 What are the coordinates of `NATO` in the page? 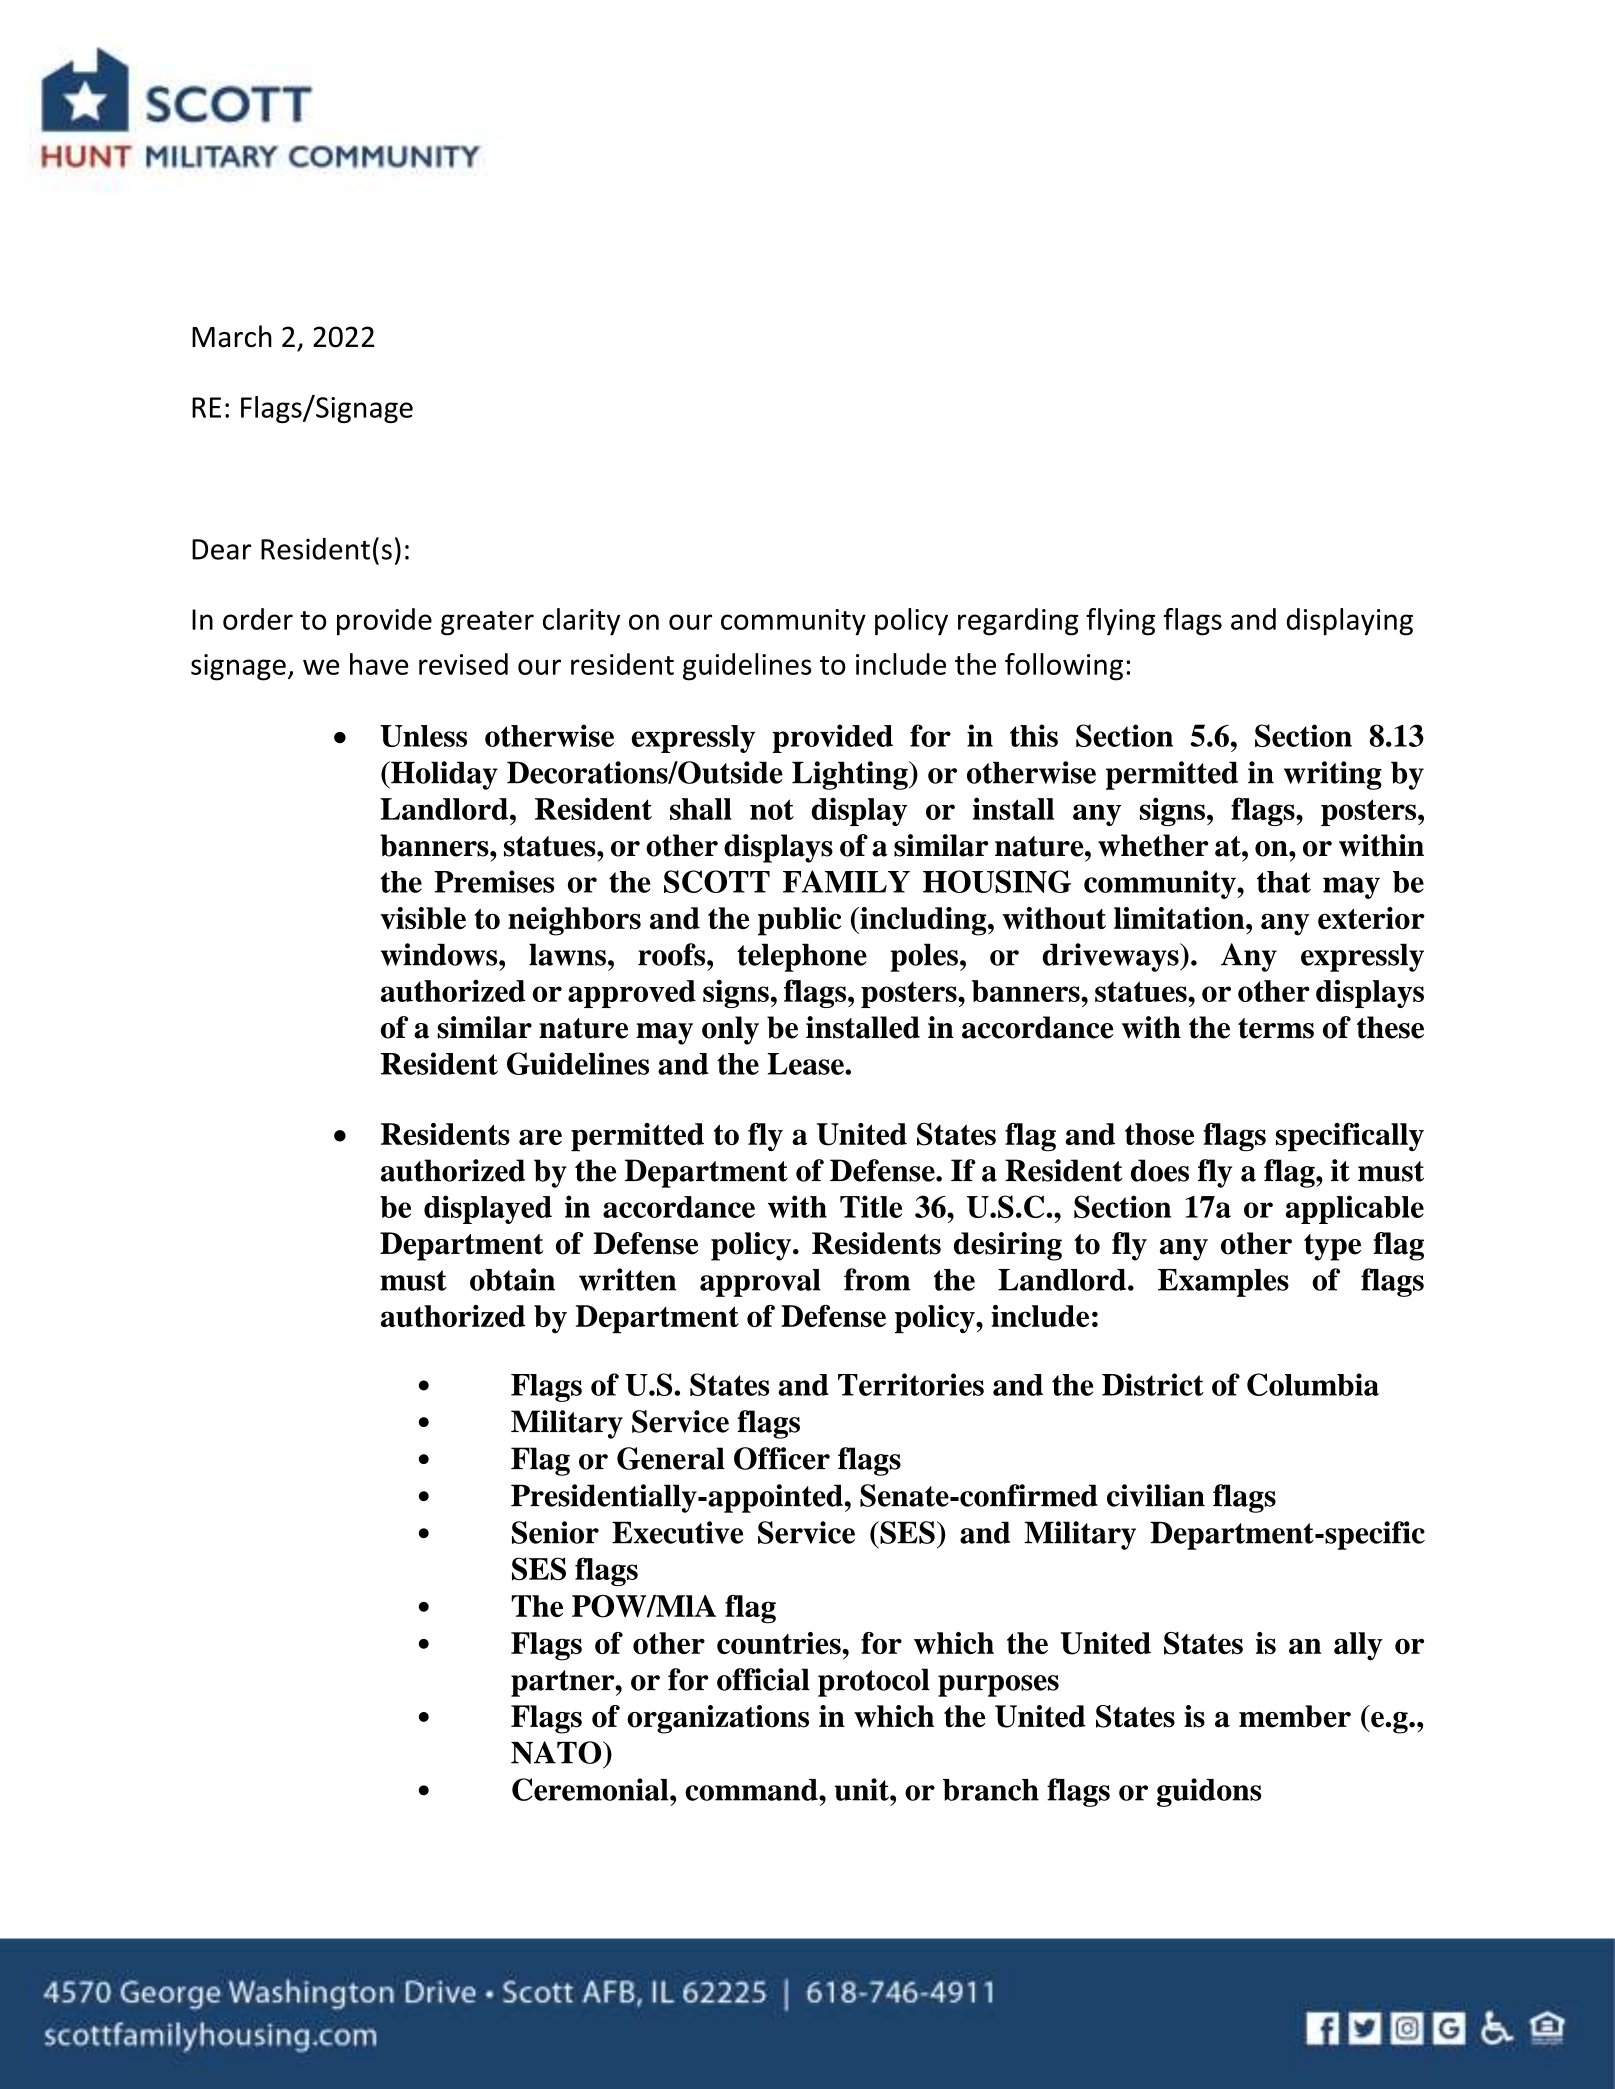 It's located at (557, 1752).
